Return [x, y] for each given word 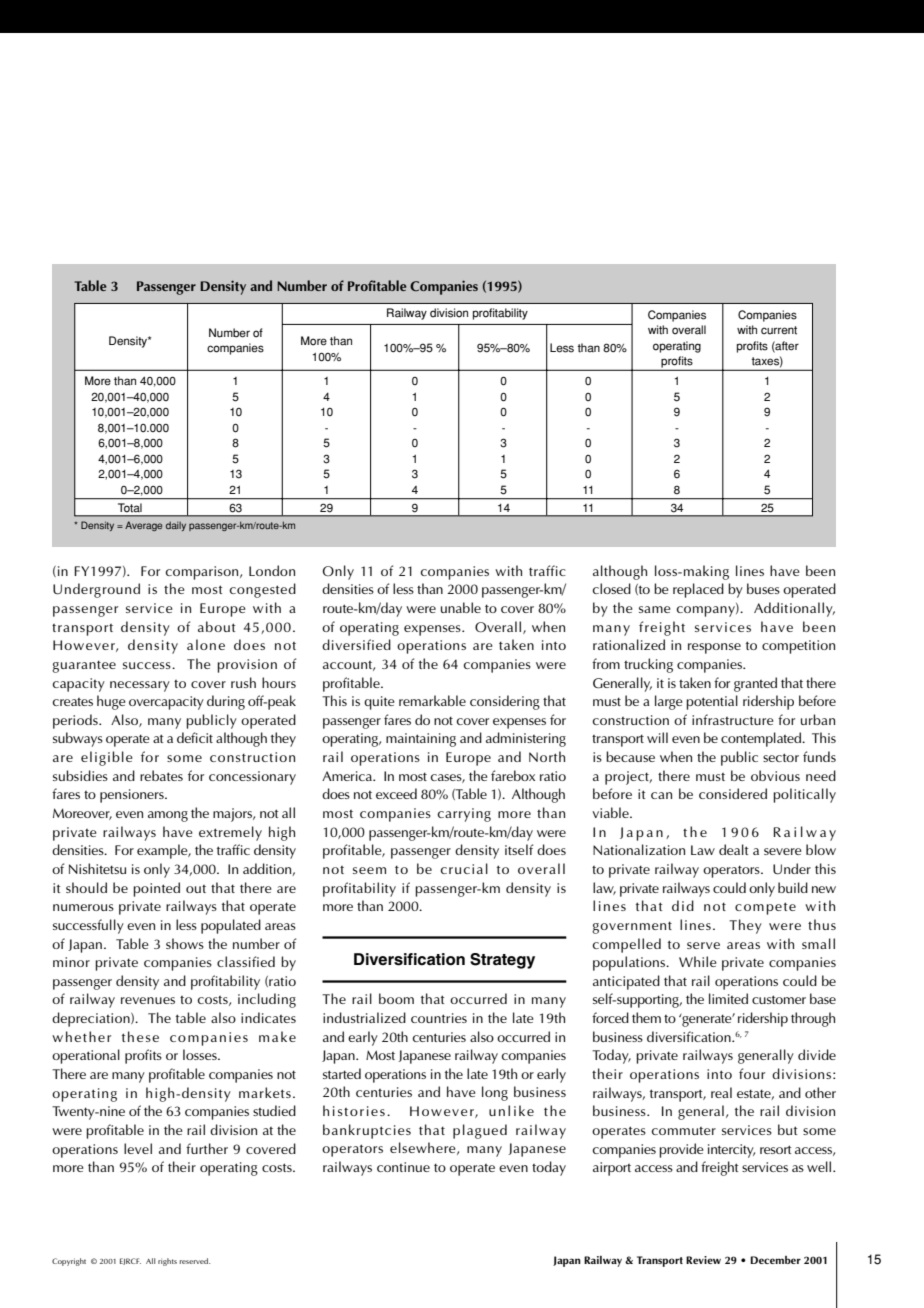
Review [703, 1260]
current [779, 330]
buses [763, 588]
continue [403, 1167]
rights [167, 1262]
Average [143, 526]
